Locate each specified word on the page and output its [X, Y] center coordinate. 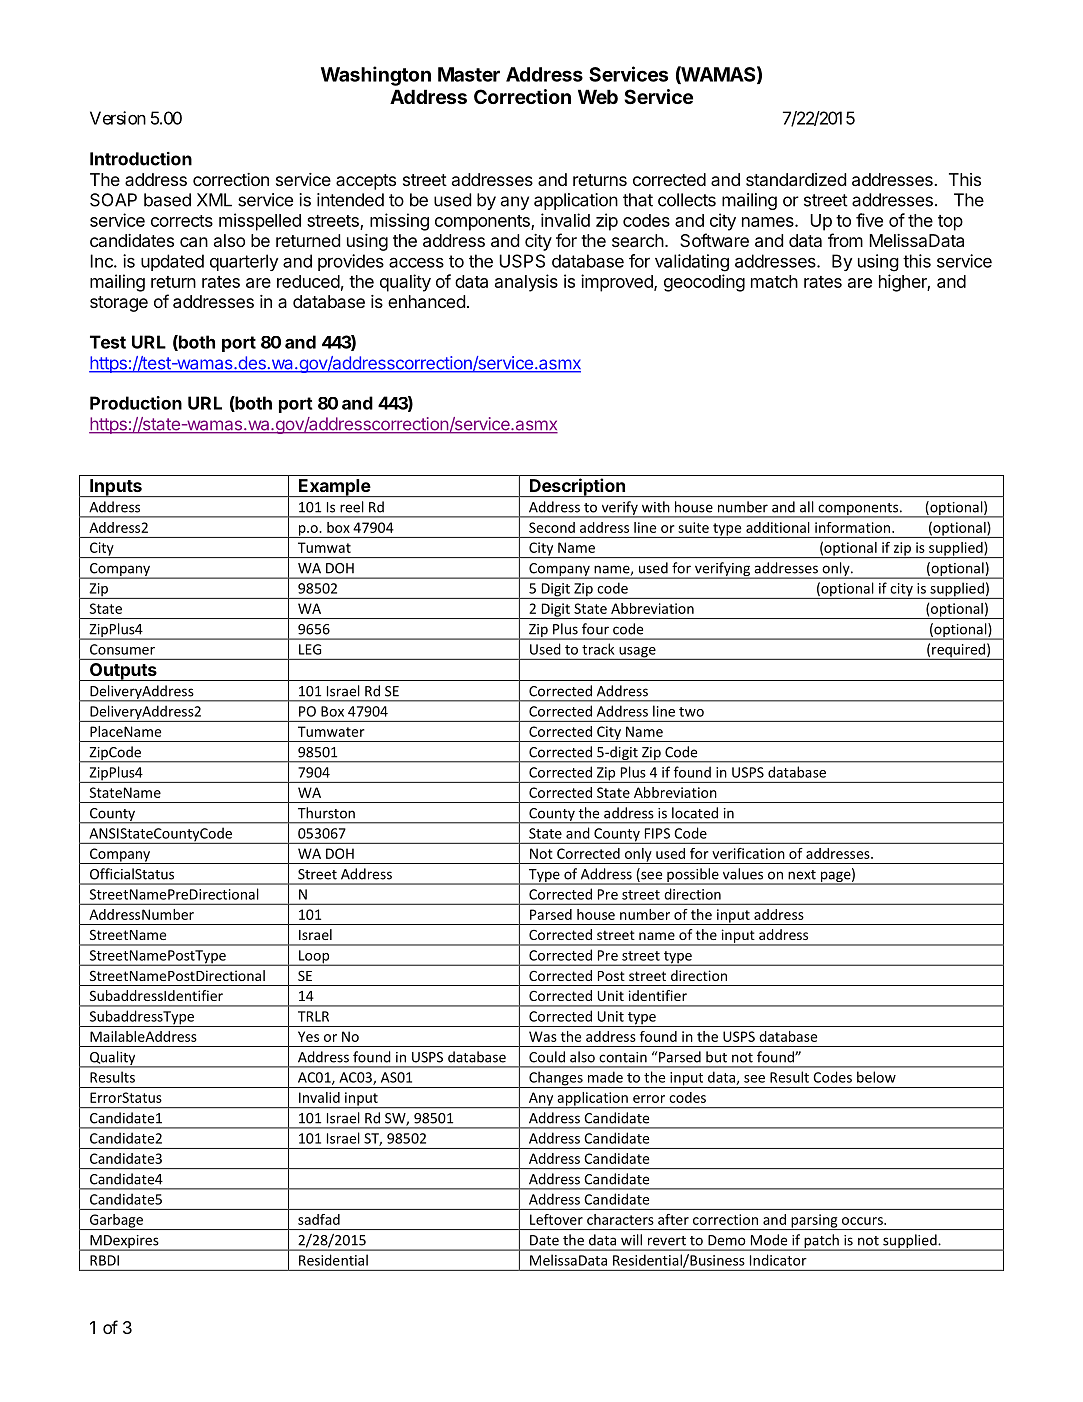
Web [598, 96]
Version [118, 118]
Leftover [556, 1219]
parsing [814, 1222]
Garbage [116, 1222]
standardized [796, 179]
